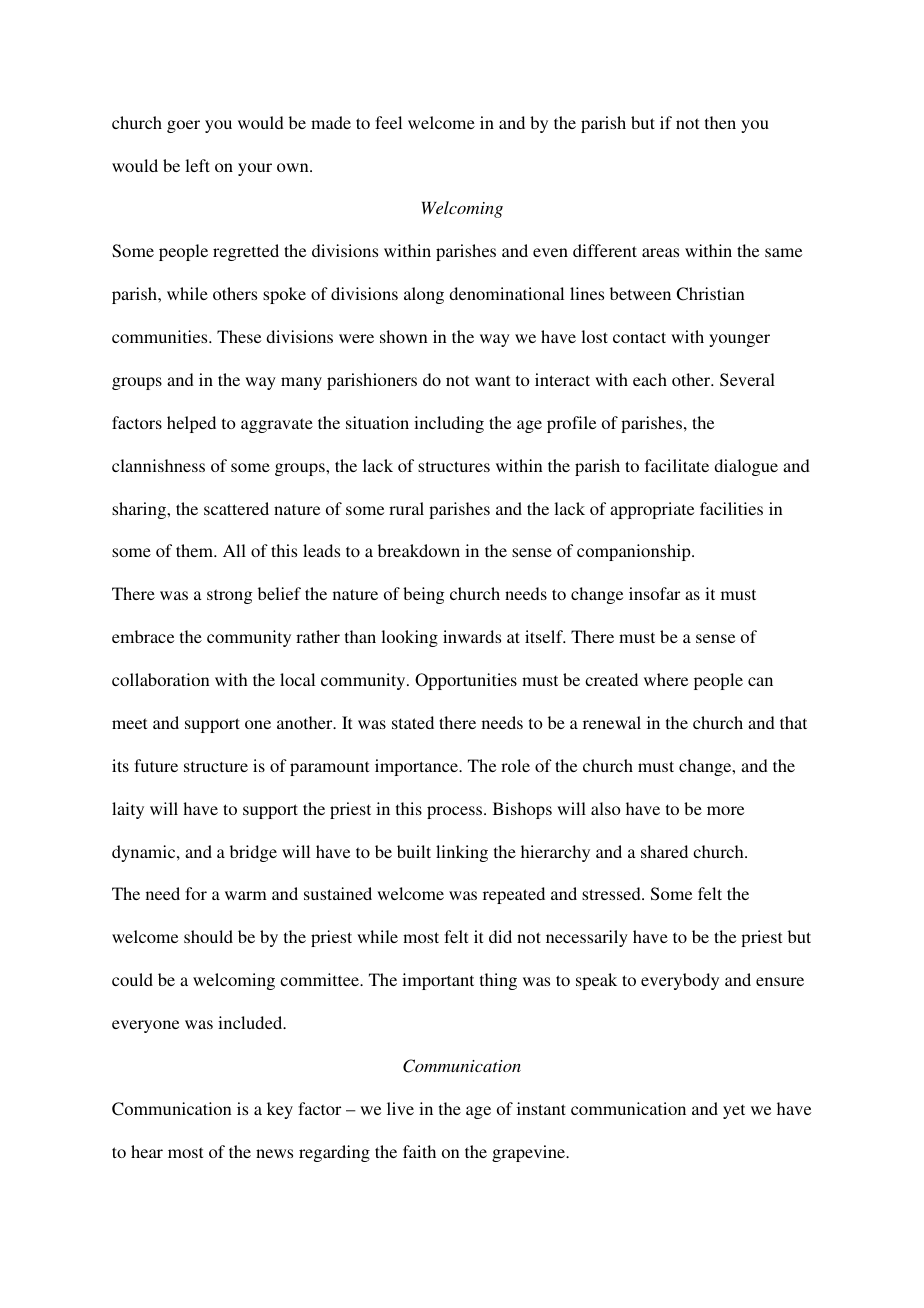 The height and width of the page is (1308, 924). What do you see at coordinates (197, 165) in the page?
I see `left` at bounding box center [197, 165].
